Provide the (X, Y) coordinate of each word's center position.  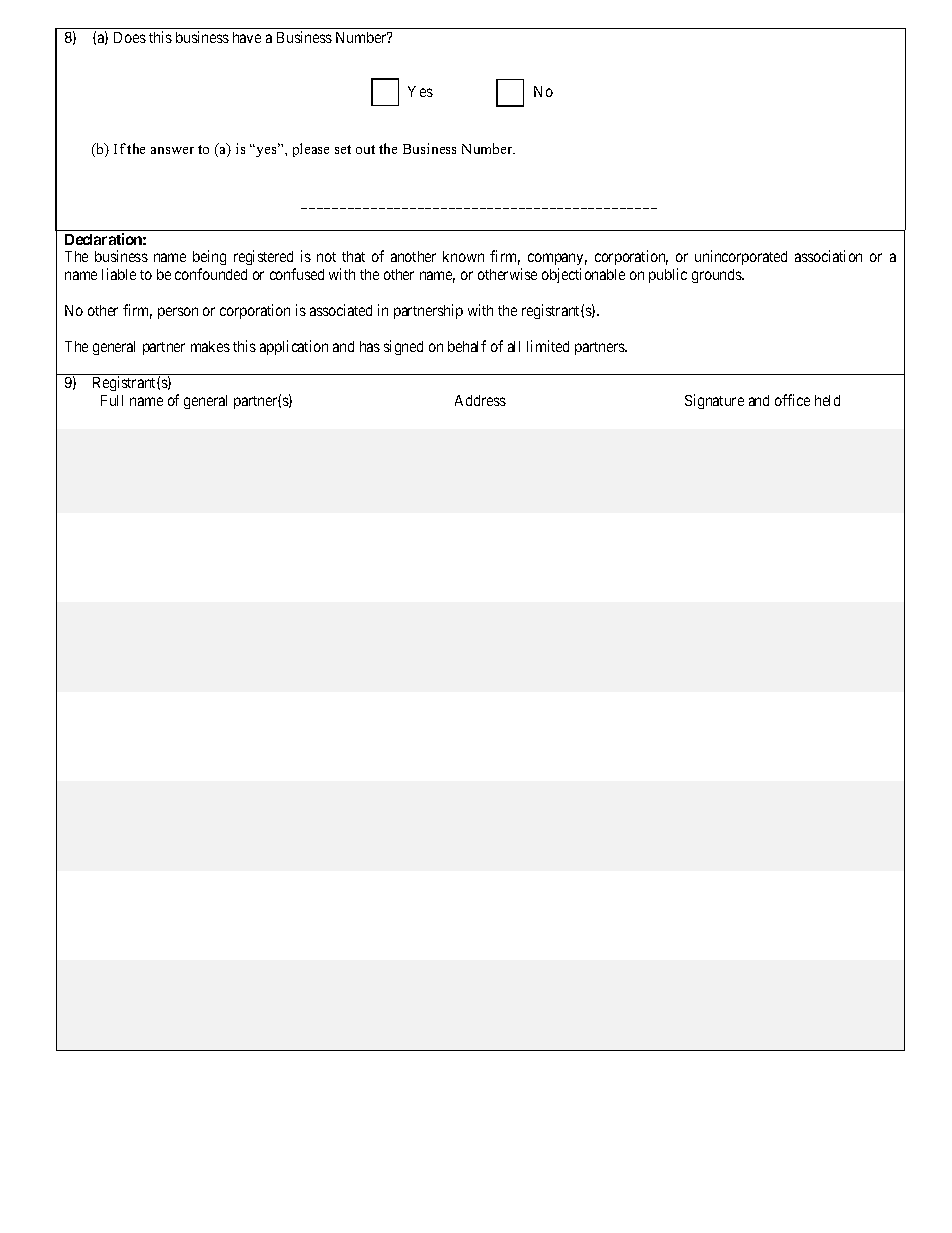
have (247, 37)
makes (210, 346)
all (514, 346)
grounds (717, 276)
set (343, 149)
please (311, 150)
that (353, 256)
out (365, 149)
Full (112, 400)
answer (172, 150)
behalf (467, 346)
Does (130, 37)
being (209, 259)
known (463, 256)
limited (548, 346)
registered (265, 259)
